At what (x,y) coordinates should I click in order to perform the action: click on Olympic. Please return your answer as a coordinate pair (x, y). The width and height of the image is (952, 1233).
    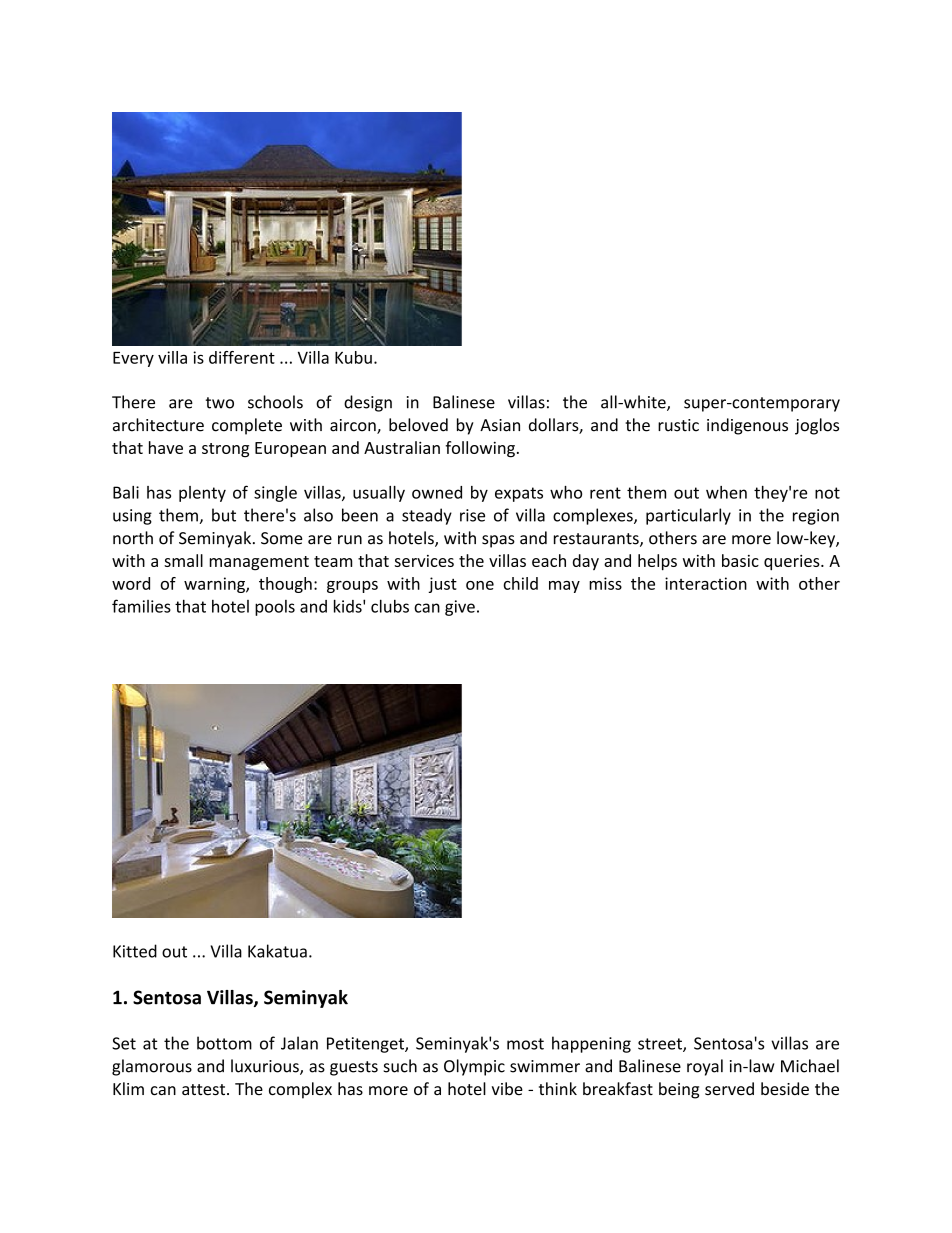
    Looking at the image, I should click on (474, 1067).
